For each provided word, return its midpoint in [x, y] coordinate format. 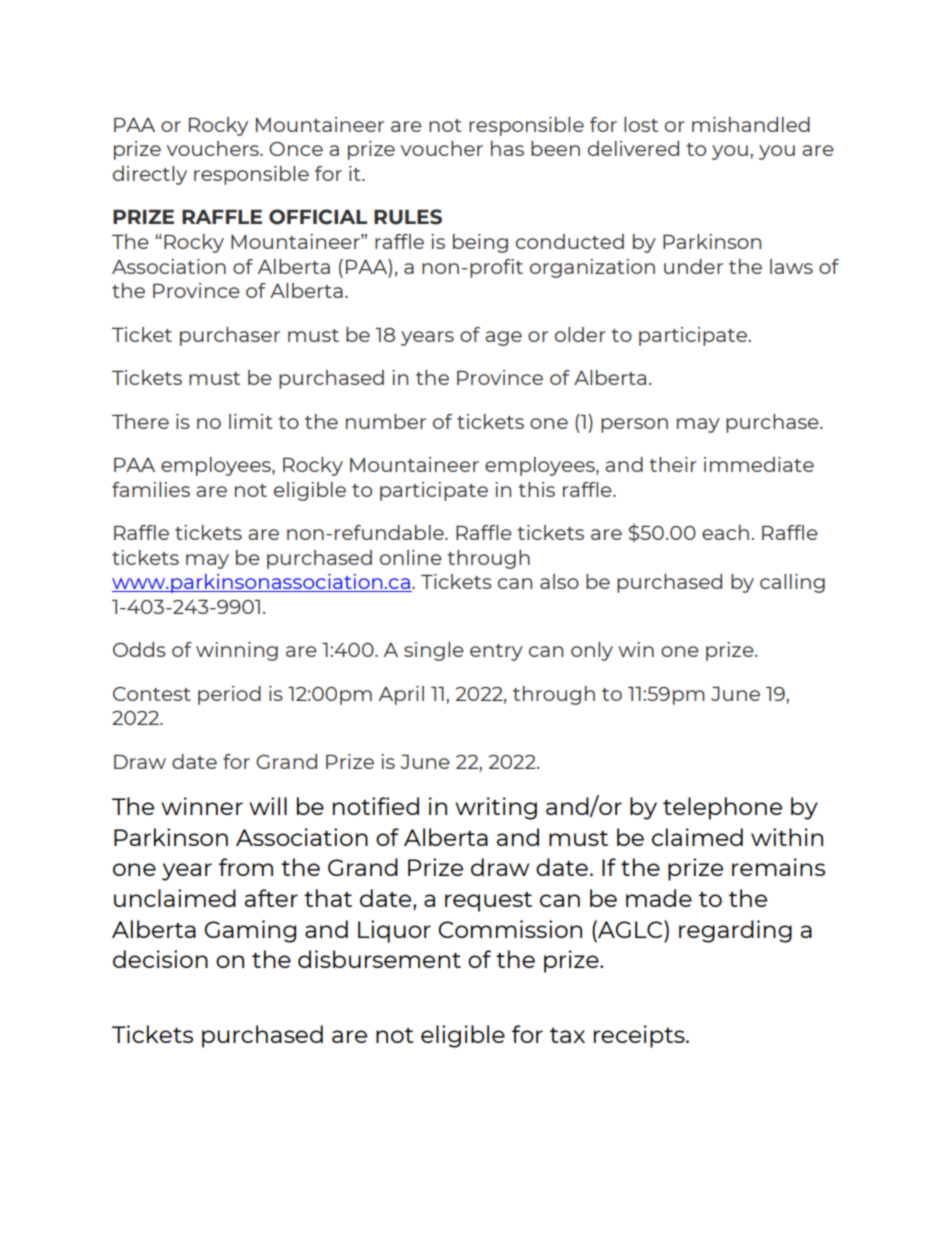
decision [160, 959]
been [555, 148]
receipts [640, 1036]
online [411, 557]
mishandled [751, 124]
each [725, 532]
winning [237, 651]
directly [150, 175]
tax [567, 1035]
